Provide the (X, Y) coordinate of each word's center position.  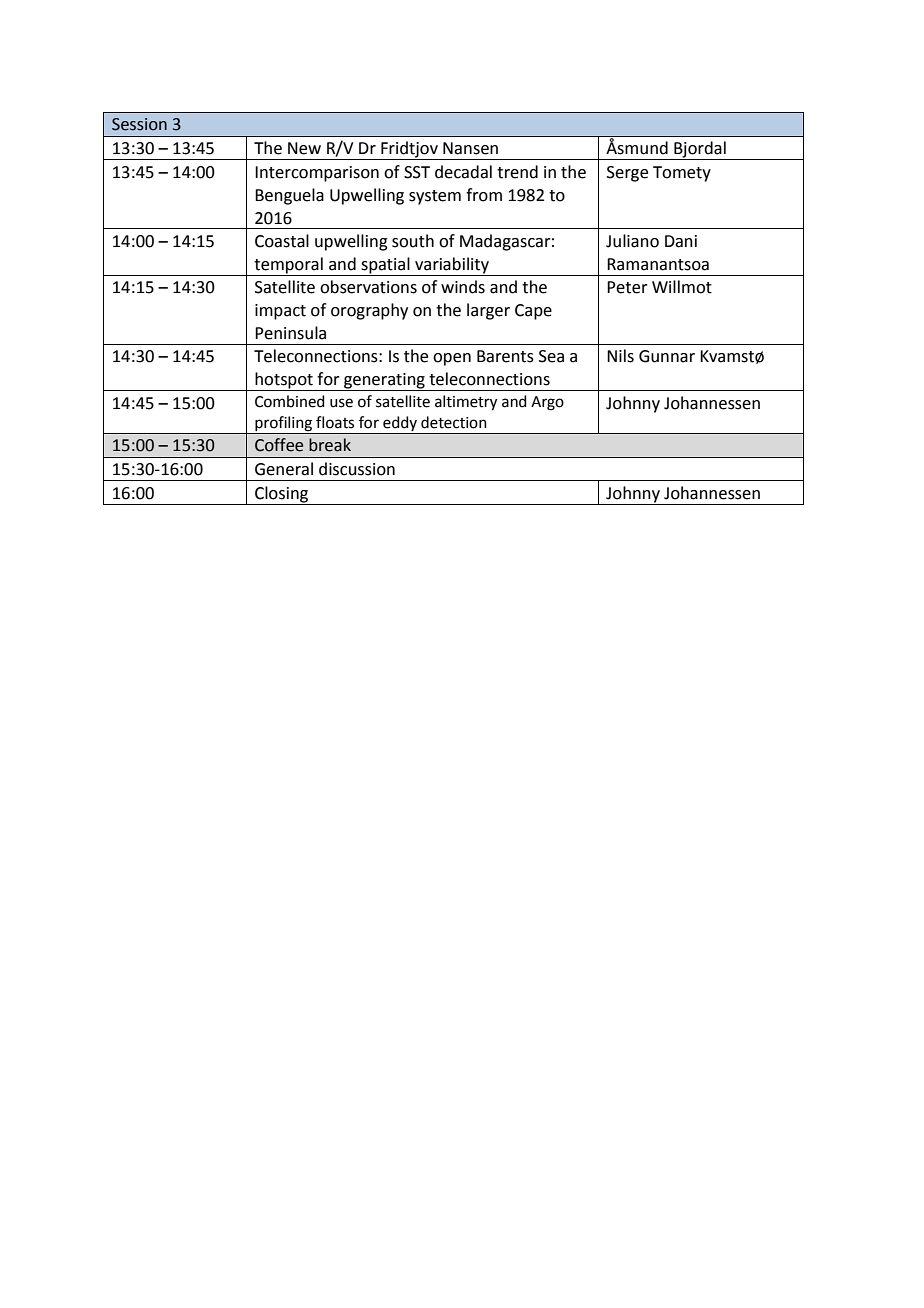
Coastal (282, 241)
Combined (290, 401)
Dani (681, 241)
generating (384, 382)
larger (488, 311)
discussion (357, 469)
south (413, 241)
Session (139, 124)
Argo (547, 403)
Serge (627, 174)
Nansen (470, 148)
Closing (282, 495)
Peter (627, 287)
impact (280, 312)
